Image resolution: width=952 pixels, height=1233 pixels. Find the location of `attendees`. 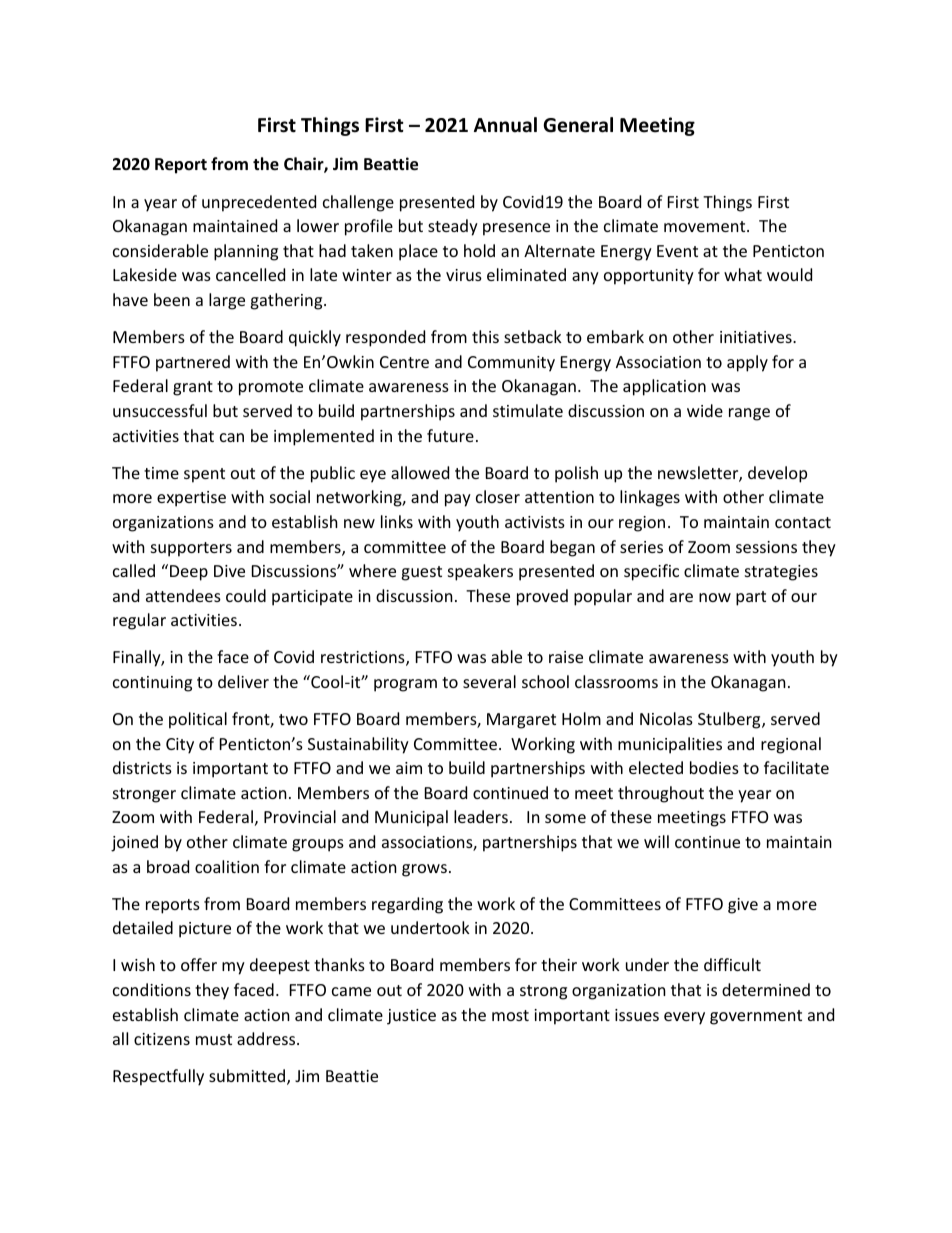

attendees is located at coordinates (183, 595).
